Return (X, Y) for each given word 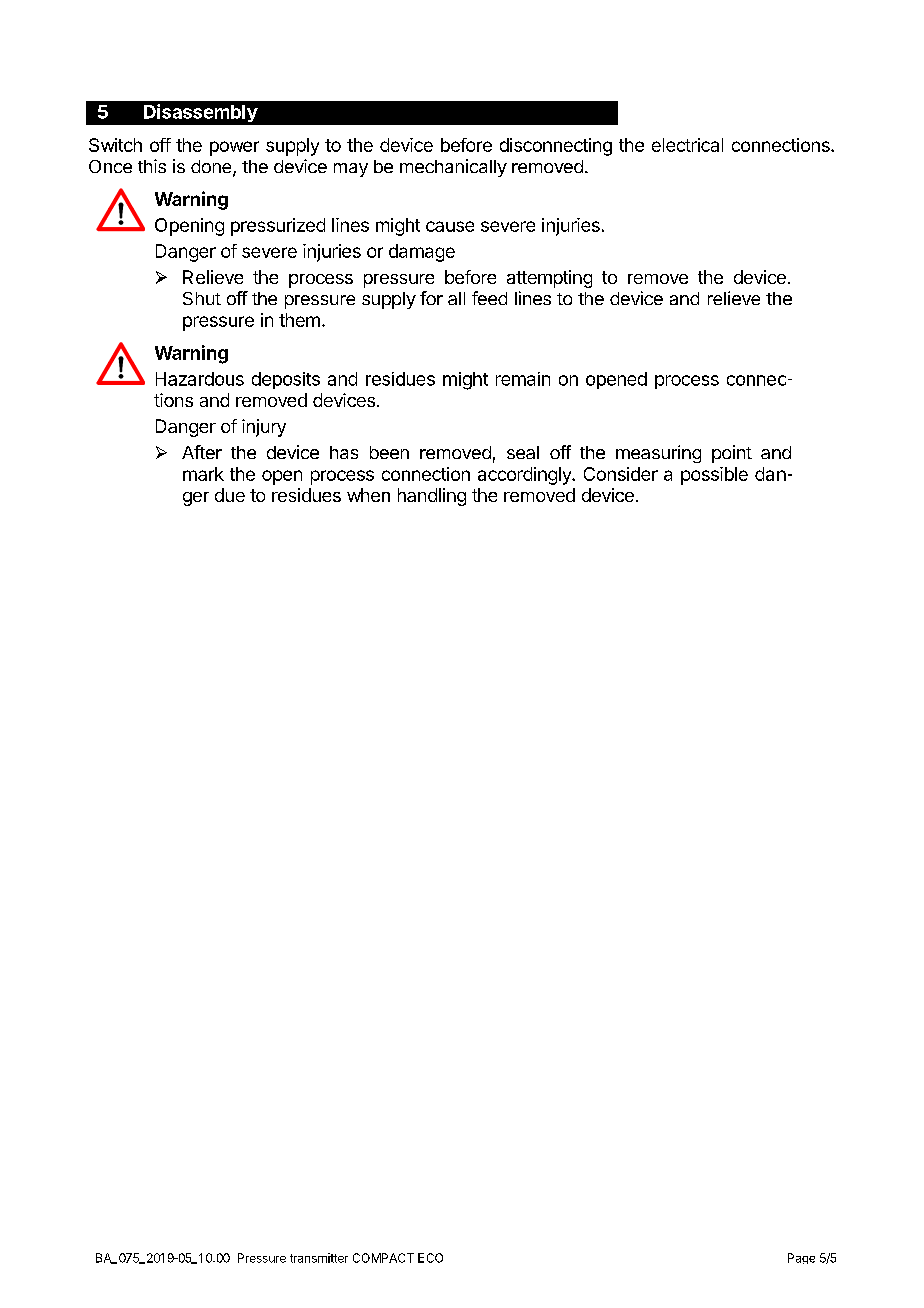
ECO (430, 1258)
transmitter (319, 1258)
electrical (687, 145)
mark (203, 474)
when (368, 495)
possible (714, 476)
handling (432, 497)
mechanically (453, 168)
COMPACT (383, 1258)
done (212, 168)
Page (801, 1258)
